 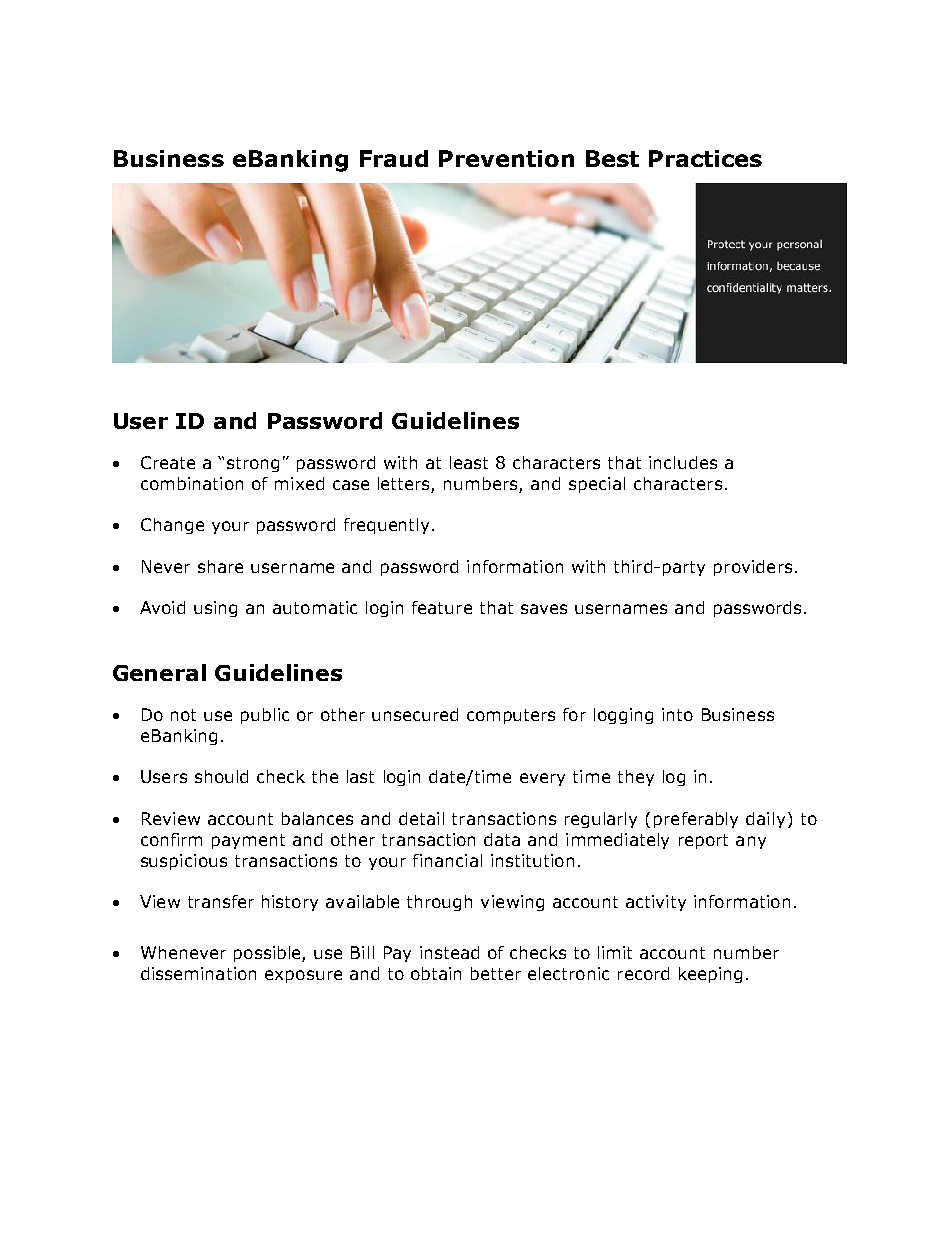 What do you see at coordinates (253, 464) in the image?
I see `strong` at bounding box center [253, 464].
